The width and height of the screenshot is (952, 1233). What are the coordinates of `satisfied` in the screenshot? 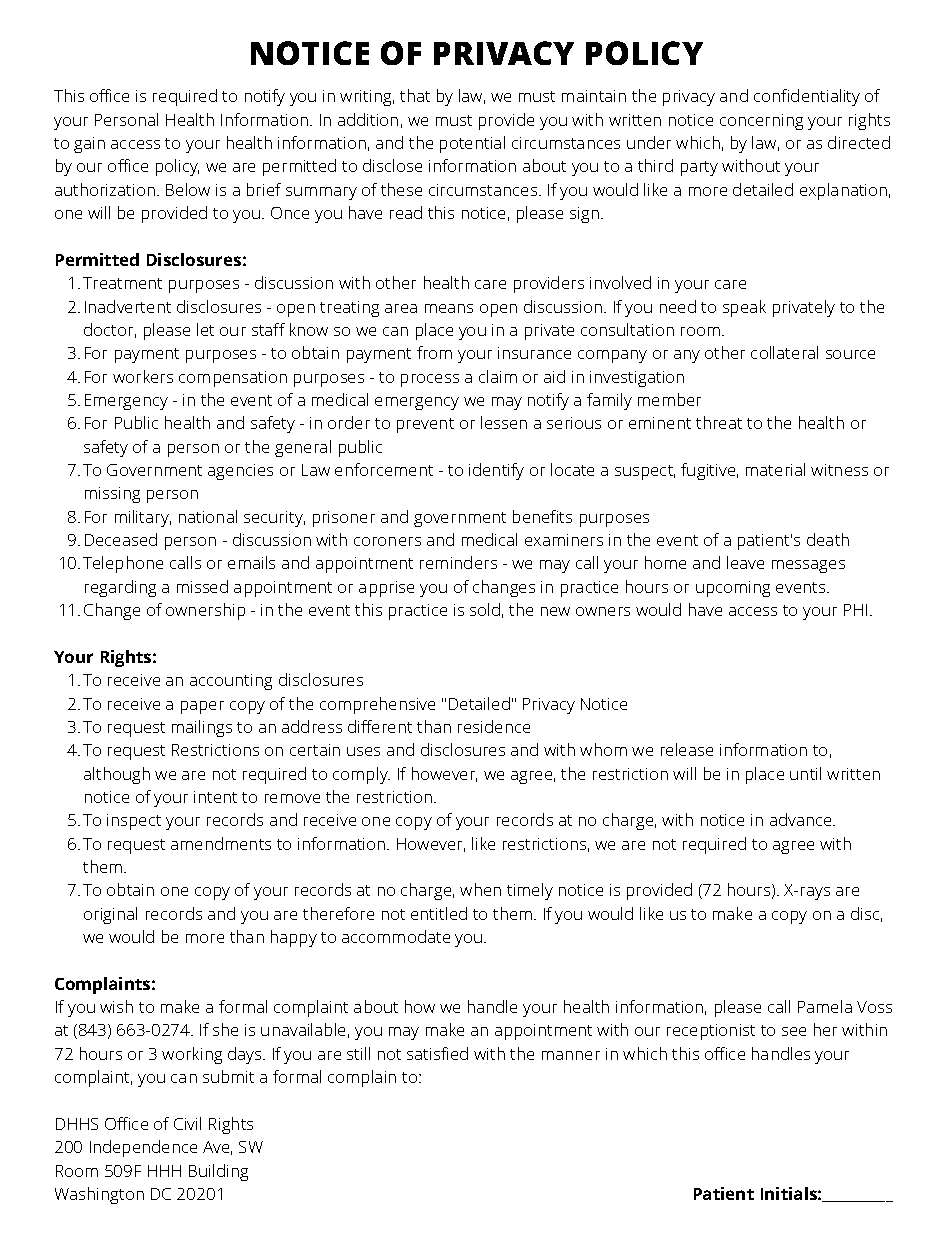 It's located at (437, 1053).
